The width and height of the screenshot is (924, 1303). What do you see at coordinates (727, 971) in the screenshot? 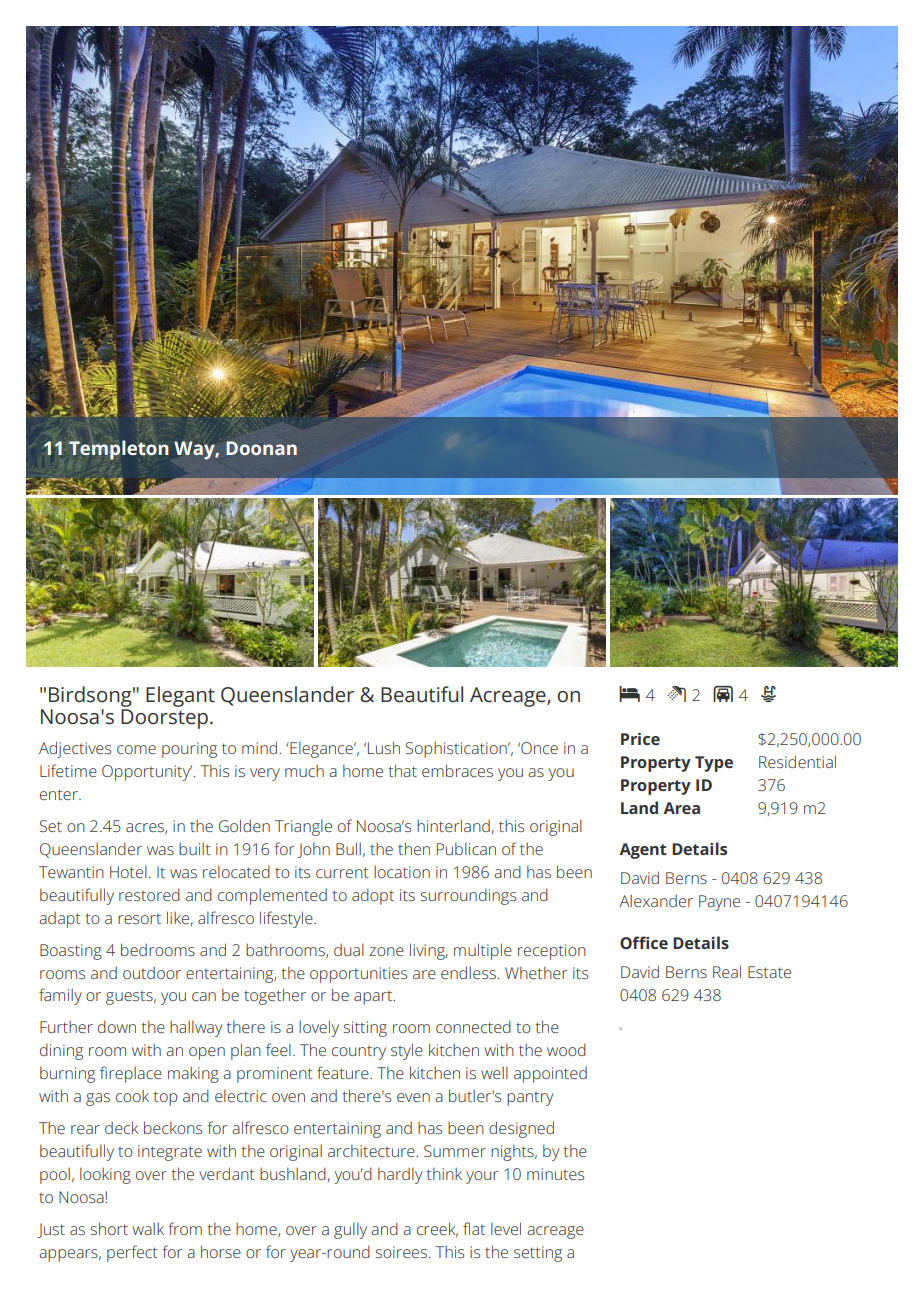
I see `Real` at bounding box center [727, 971].
